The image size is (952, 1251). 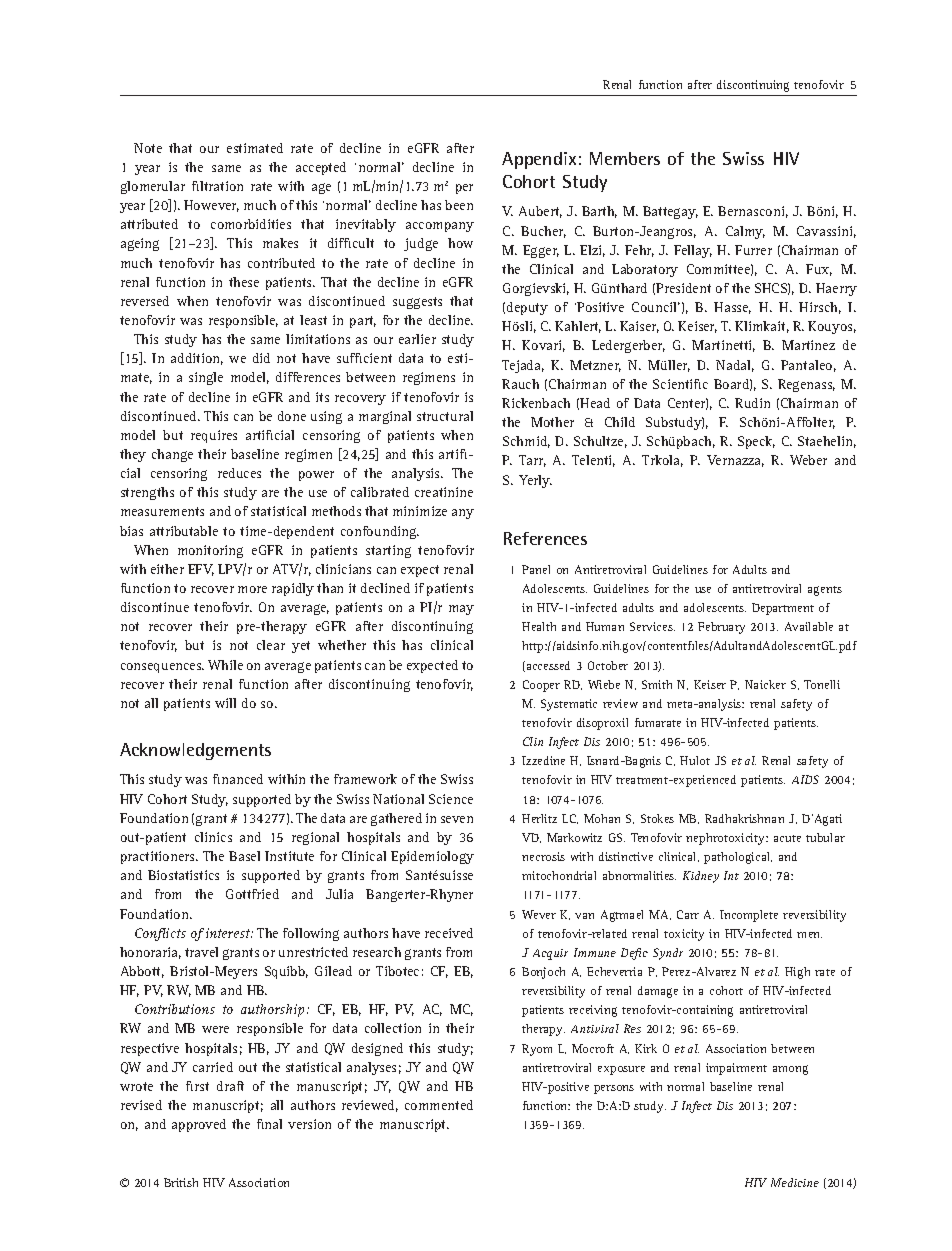 What do you see at coordinates (439, 1105) in the document?
I see `commented` at bounding box center [439, 1105].
